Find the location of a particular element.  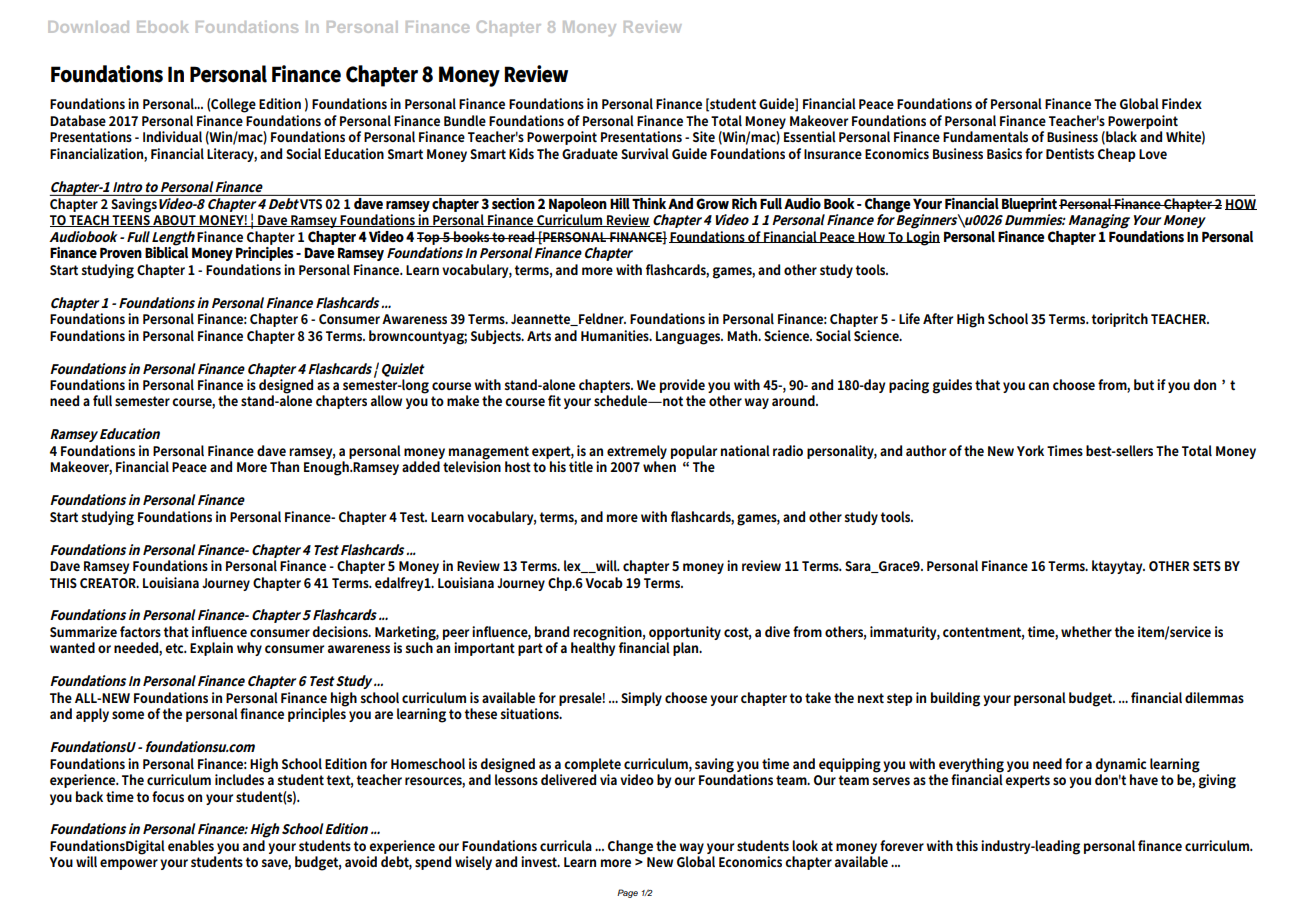

Download is located at coordinates (88, 27).
